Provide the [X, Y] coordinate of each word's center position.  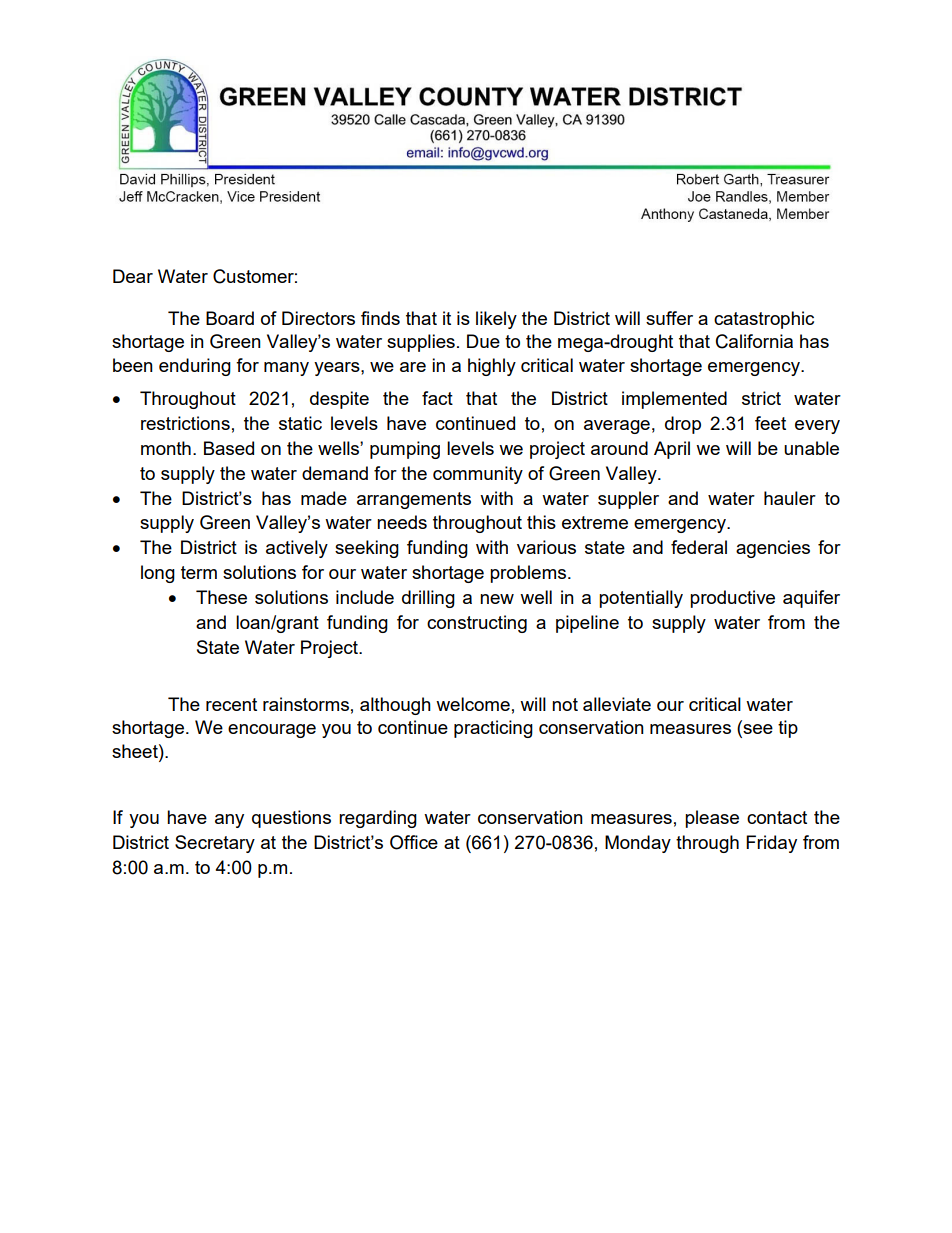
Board [230, 318]
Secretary [215, 844]
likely [496, 320]
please [712, 819]
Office [414, 842]
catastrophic [764, 320]
